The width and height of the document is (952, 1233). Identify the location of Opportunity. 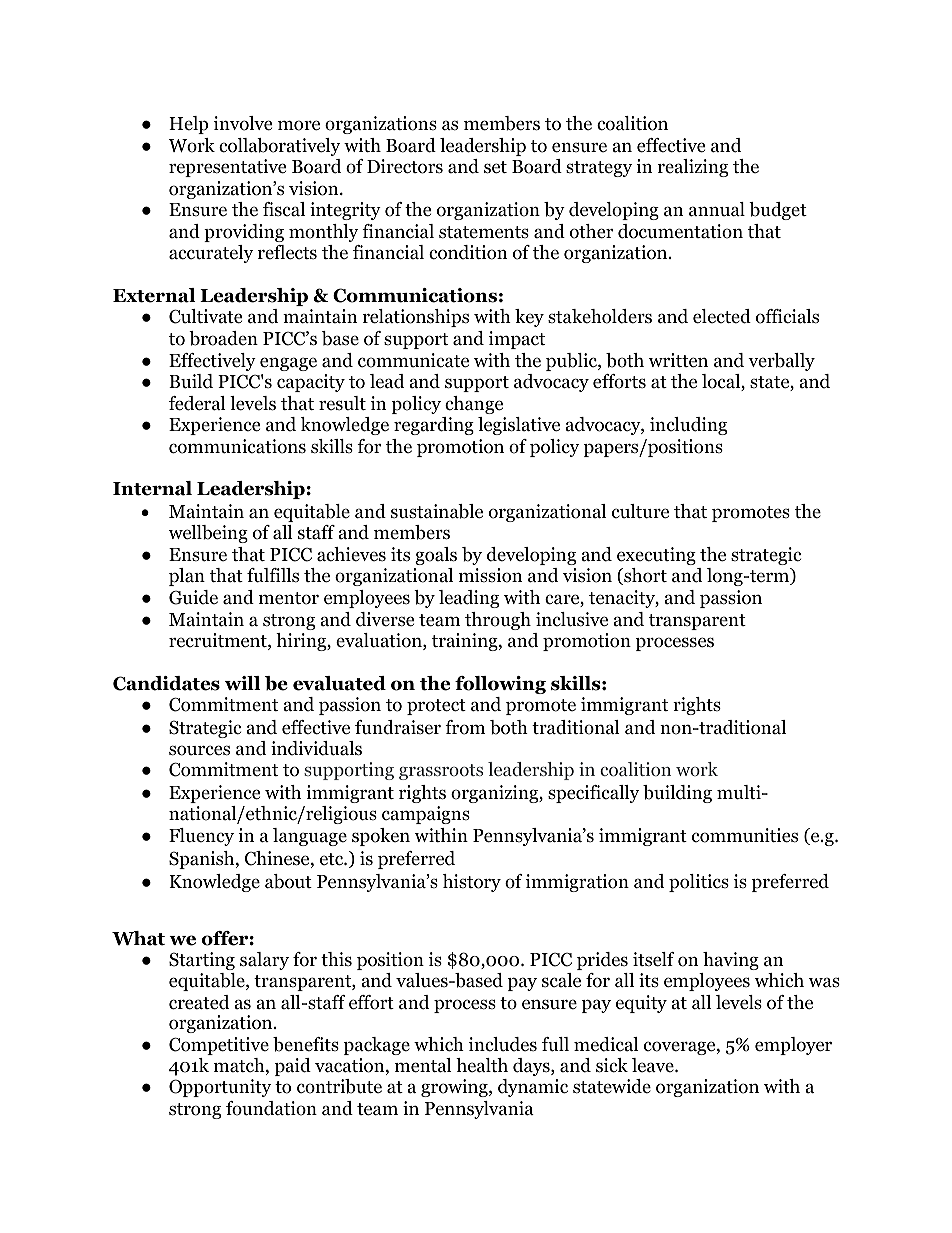
(220, 1088).
